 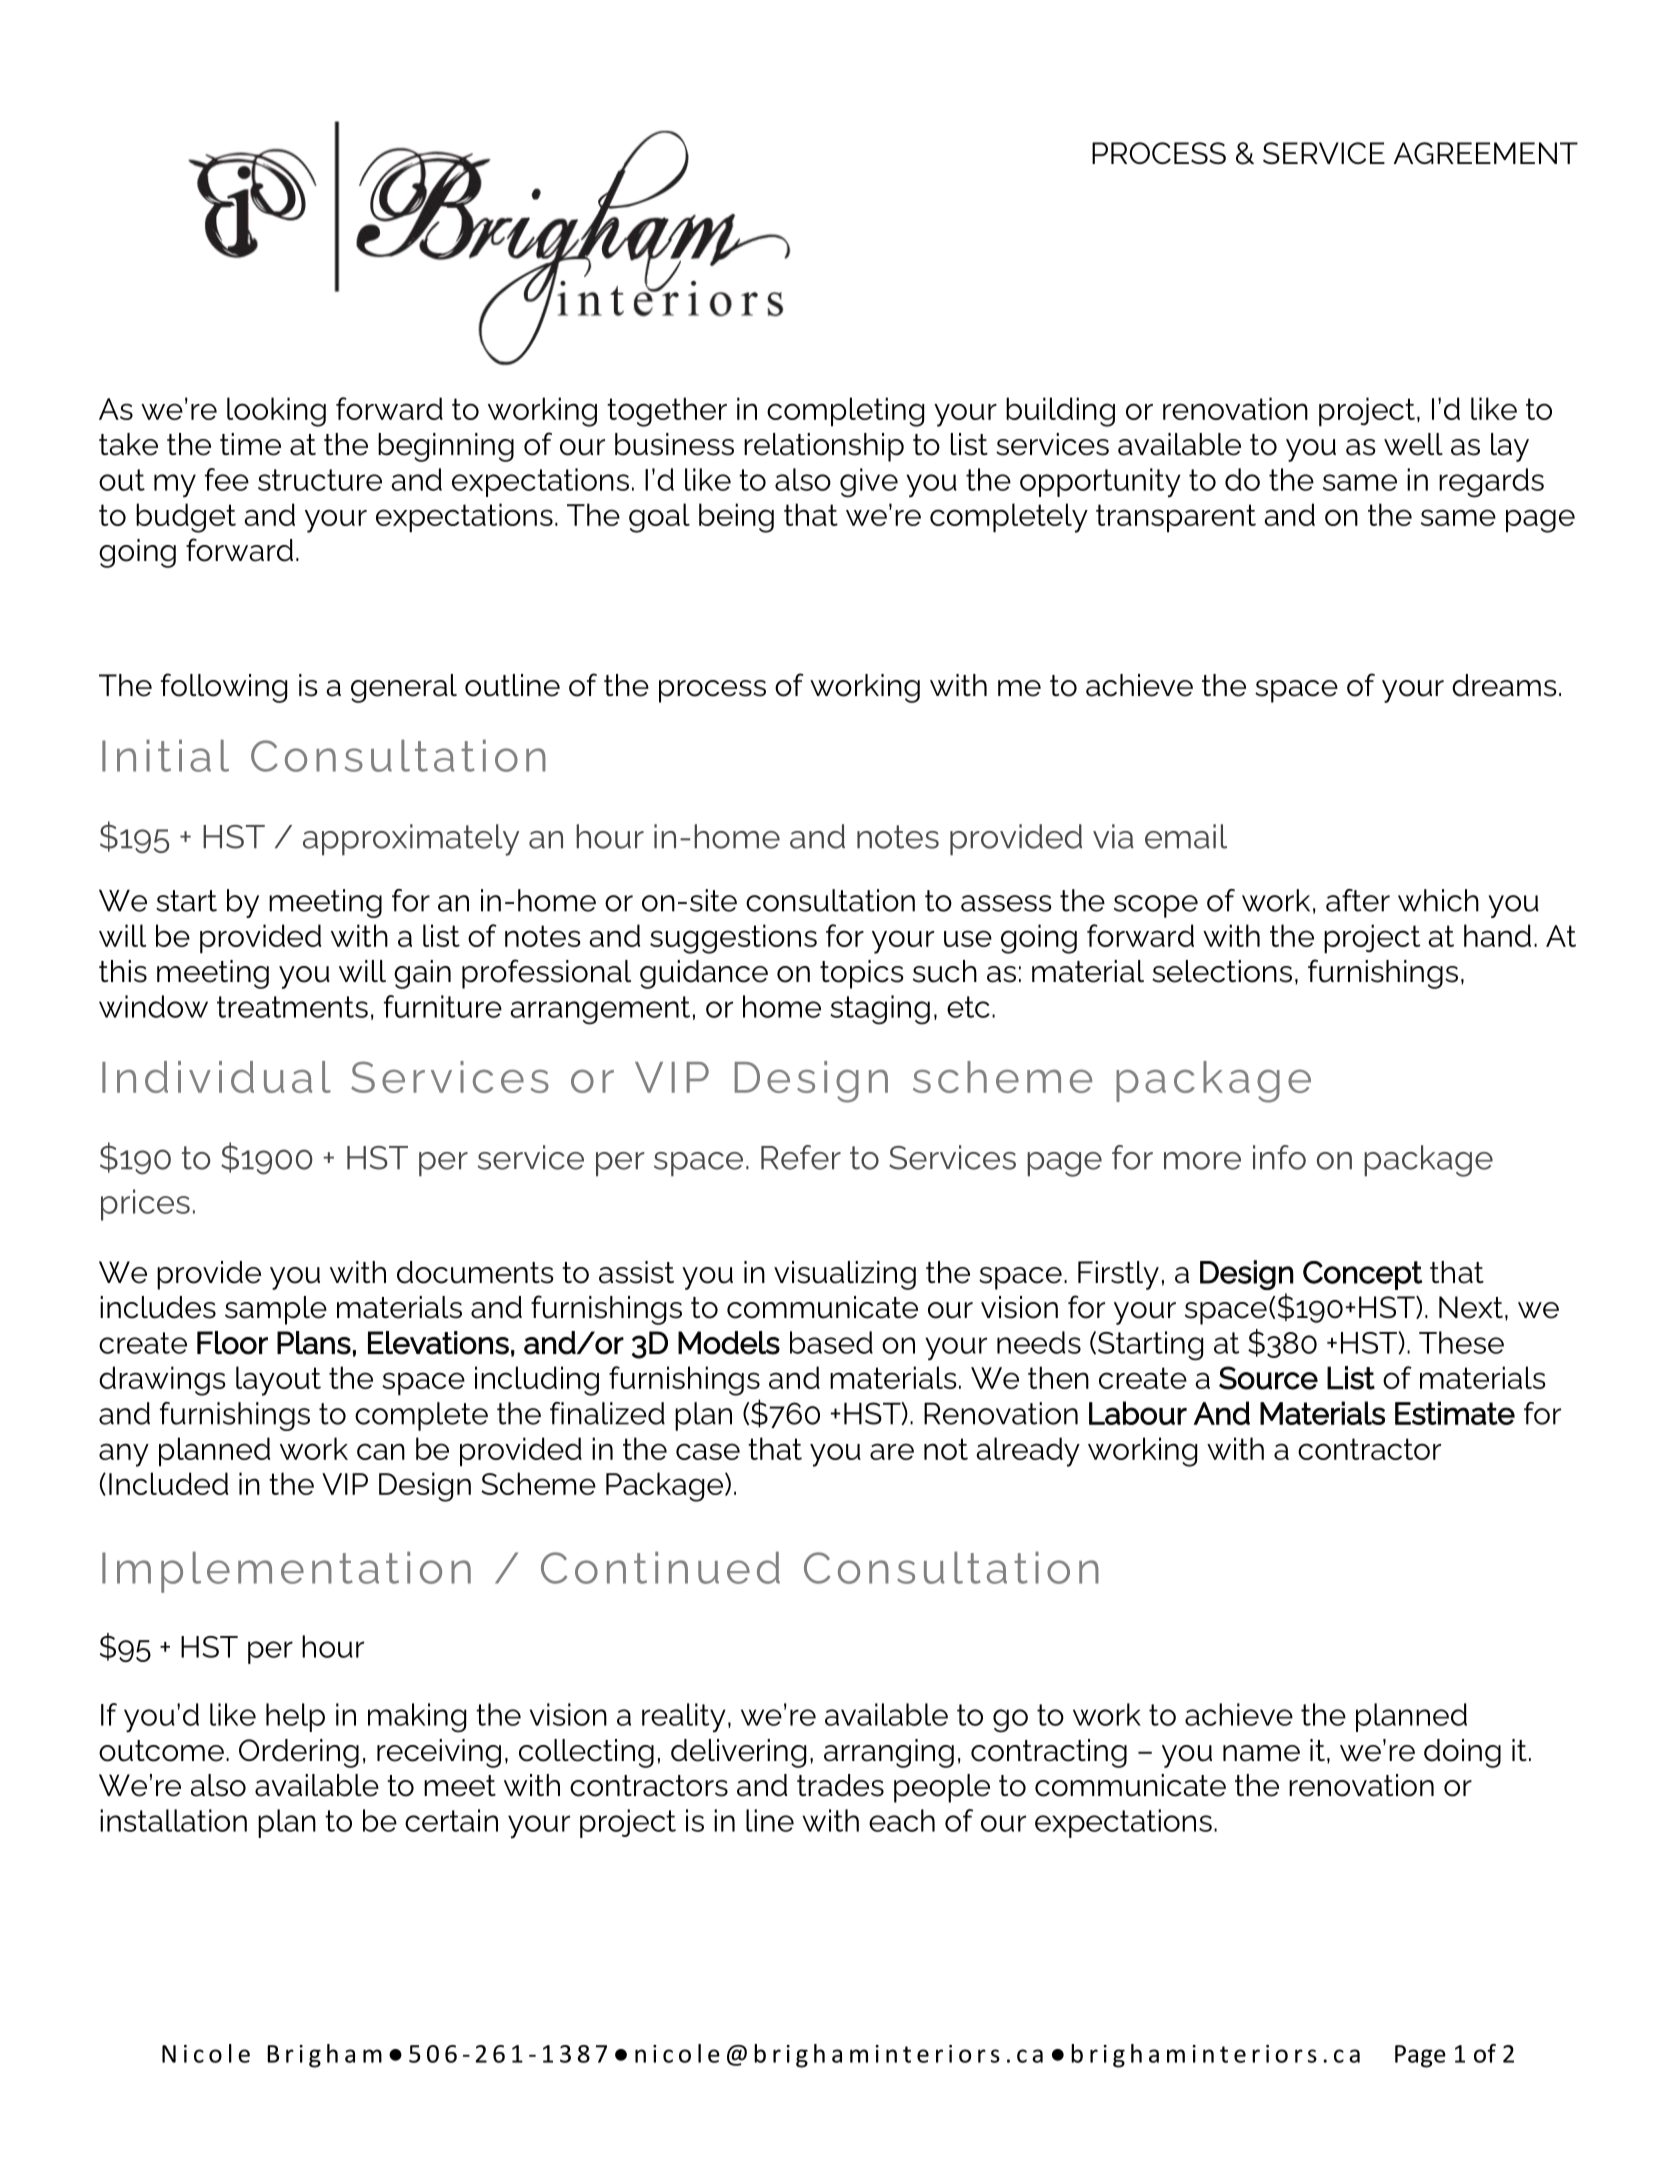 What do you see at coordinates (840, 1785) in the page?
I see `trades` at bounding box center [840, 1785].
